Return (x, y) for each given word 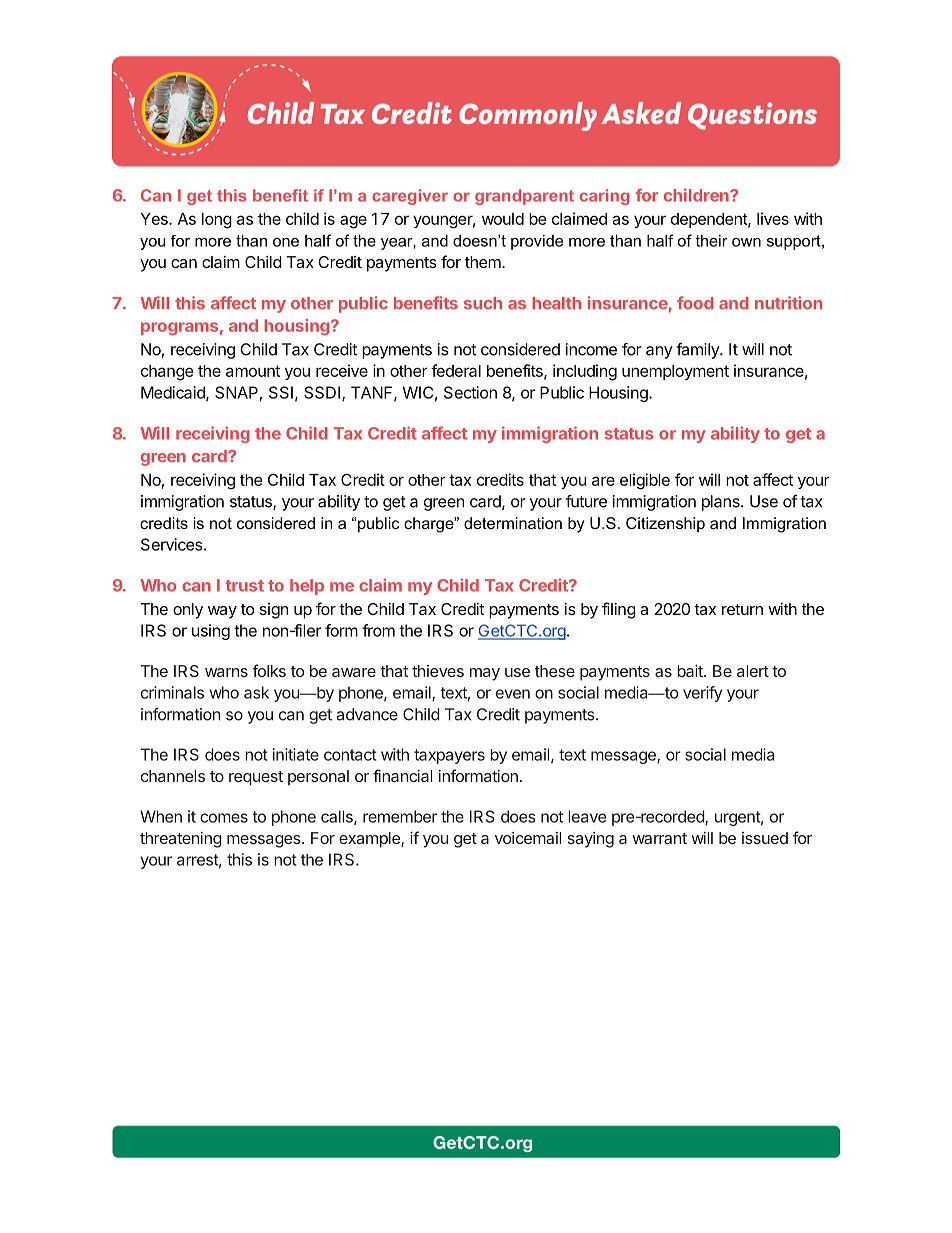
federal (456, 370)
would (503, 219)
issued (765, 838)
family (698, 351)
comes (224, 818)
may (485, 674)
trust (245, 586)
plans (722, 503)
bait (691, 671)
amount (253, 371)
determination (513, 523)
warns (226, 672)
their (711, 241)
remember (400, 816)
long (217, 221)
